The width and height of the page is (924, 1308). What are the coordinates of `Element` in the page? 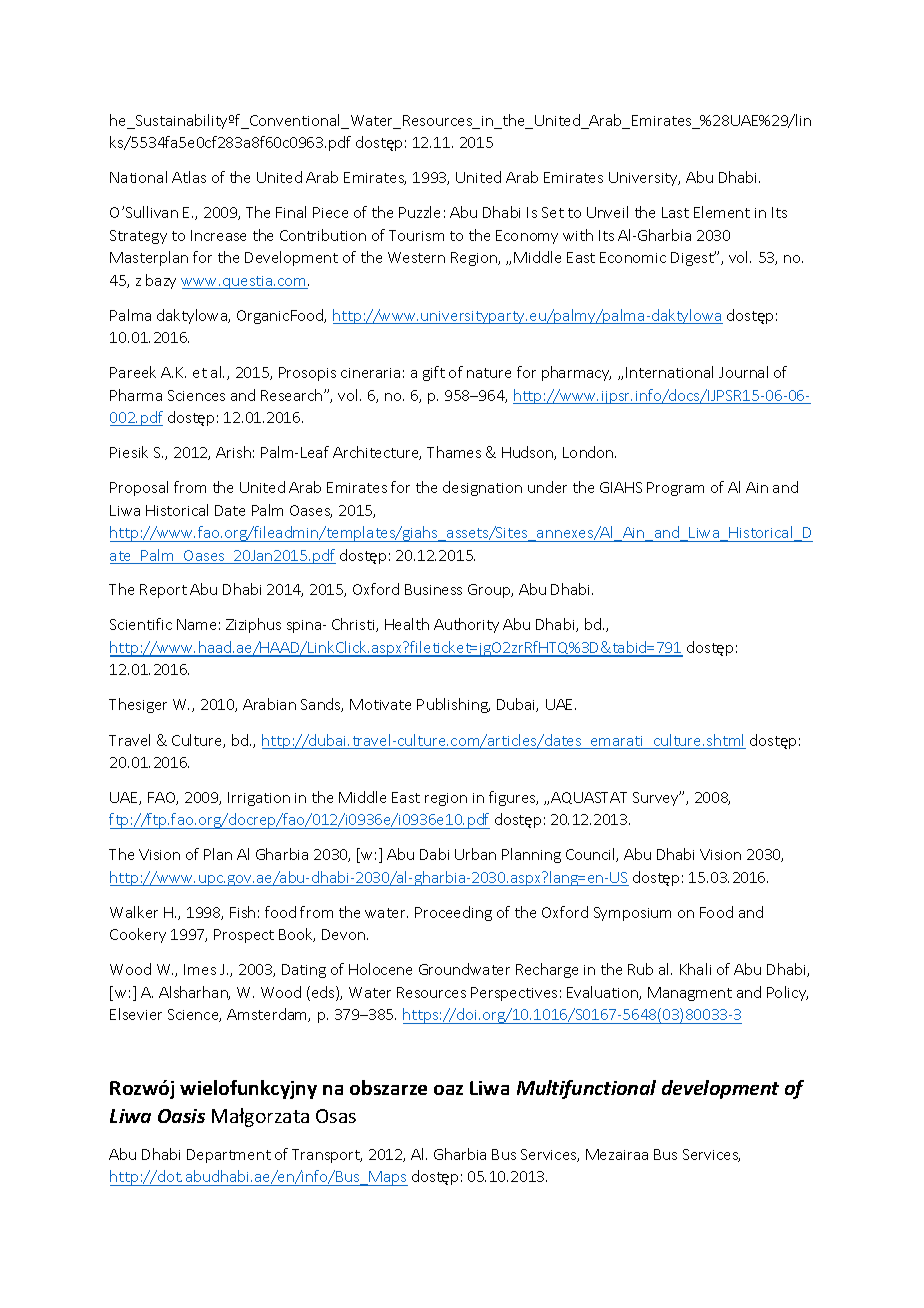 It's located at (722, 212).
